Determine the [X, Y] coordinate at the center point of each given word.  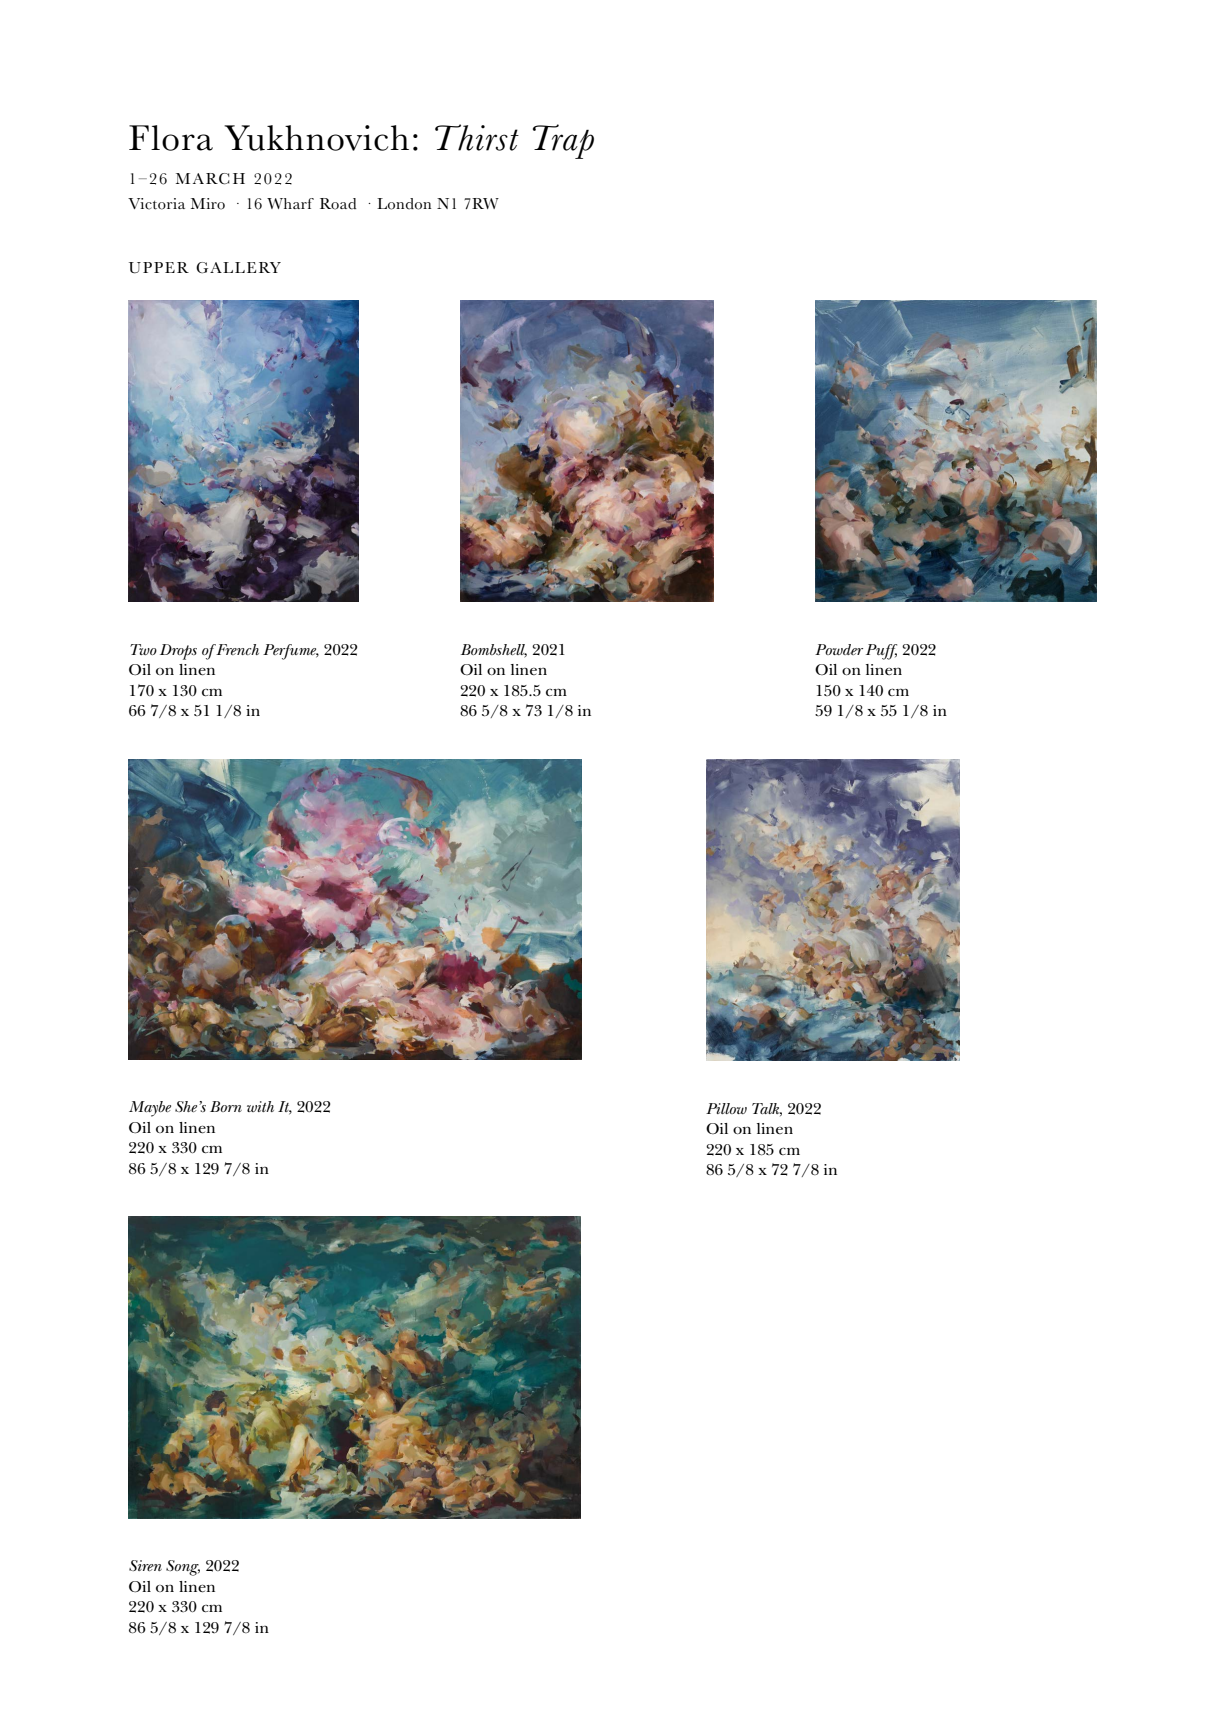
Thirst [477, 137]
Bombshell [494, 650]
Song [183, 1568]
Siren [145, 1565]
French [236, 649]
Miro [208, 204]
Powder [839, 649]
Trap [563, 141]
